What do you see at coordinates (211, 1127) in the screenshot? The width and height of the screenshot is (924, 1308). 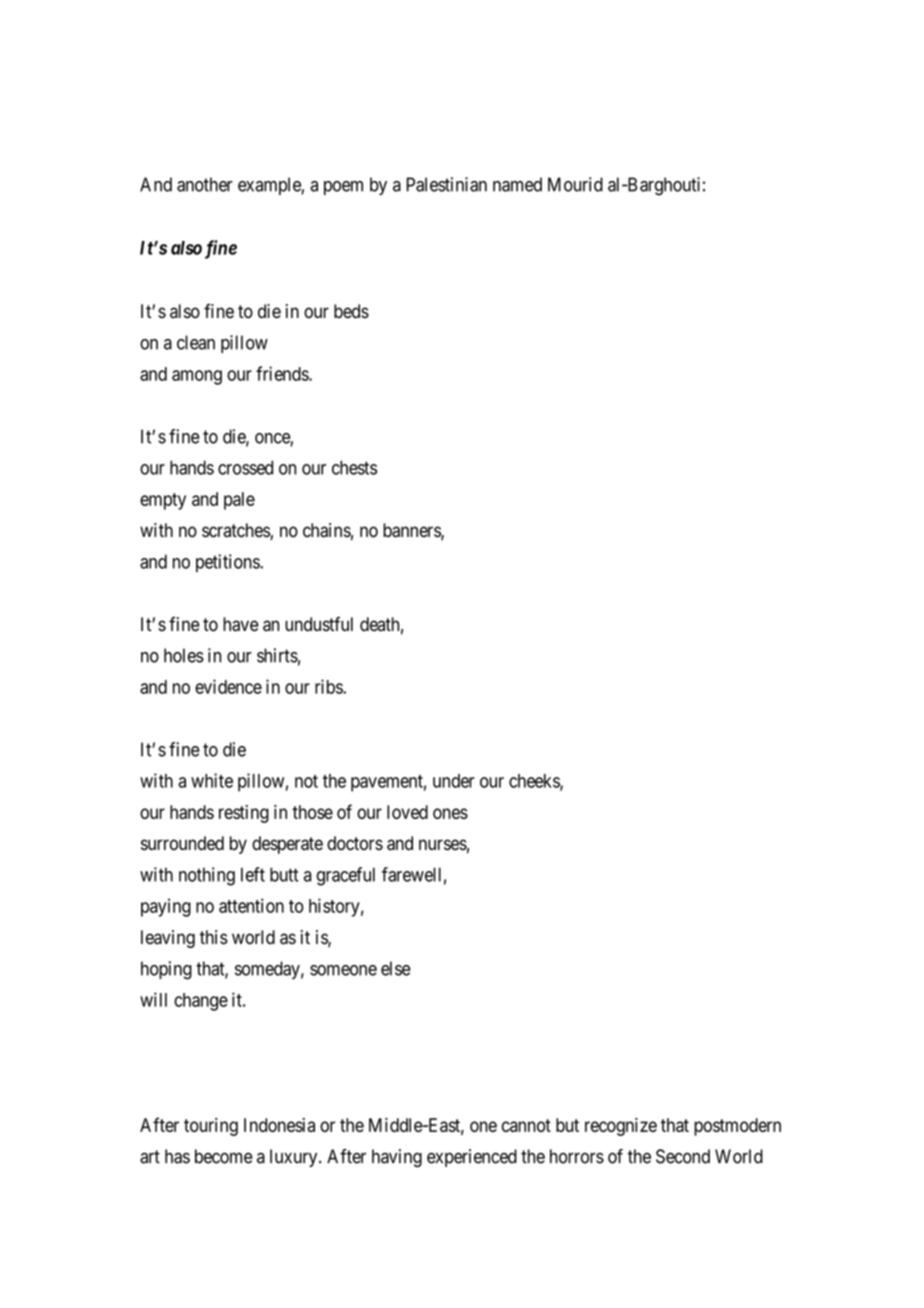 I see `touring` at bounding box center [211, 1127].
